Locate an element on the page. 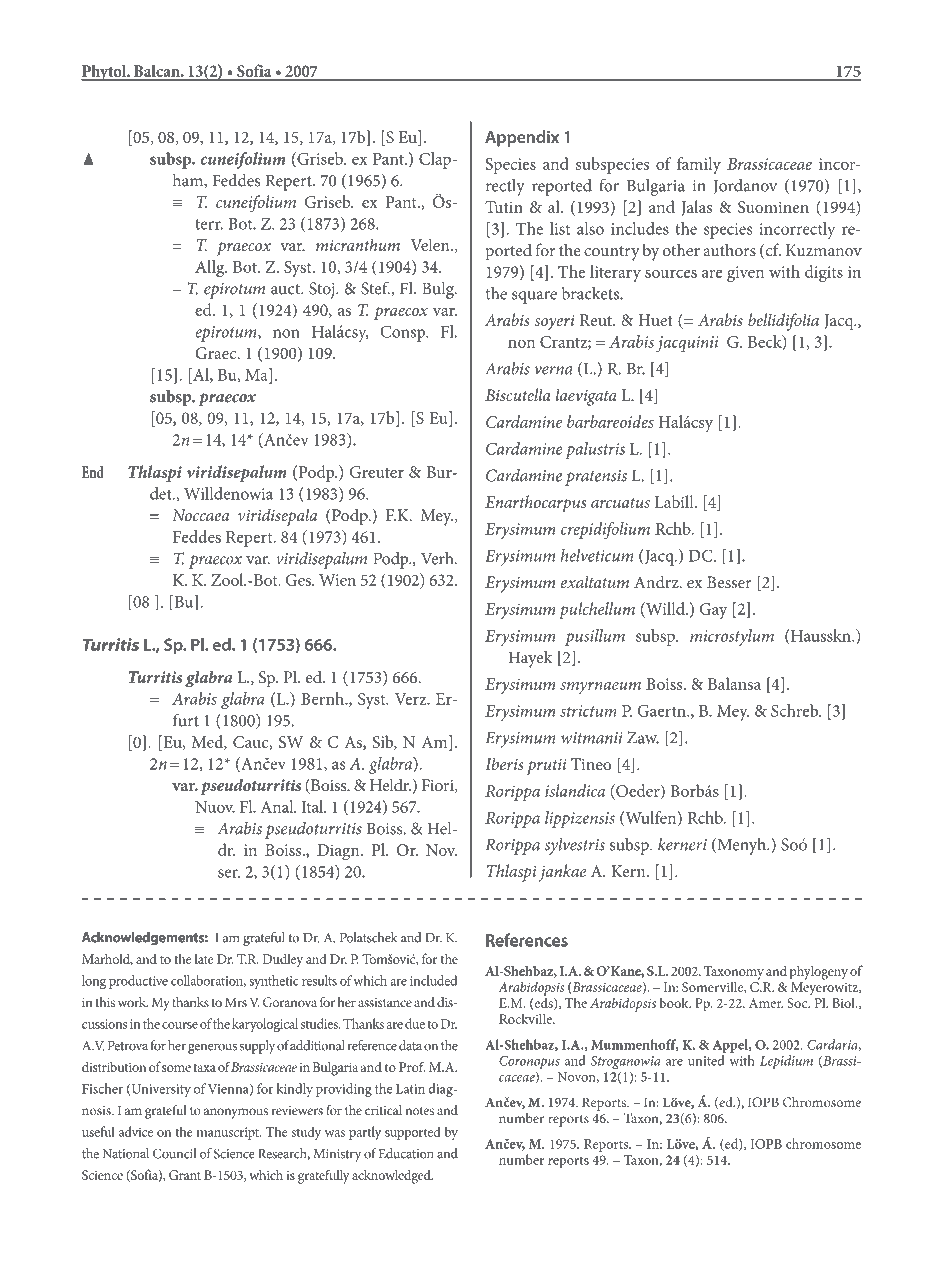  Anal is located at coordinates (278, 806).
